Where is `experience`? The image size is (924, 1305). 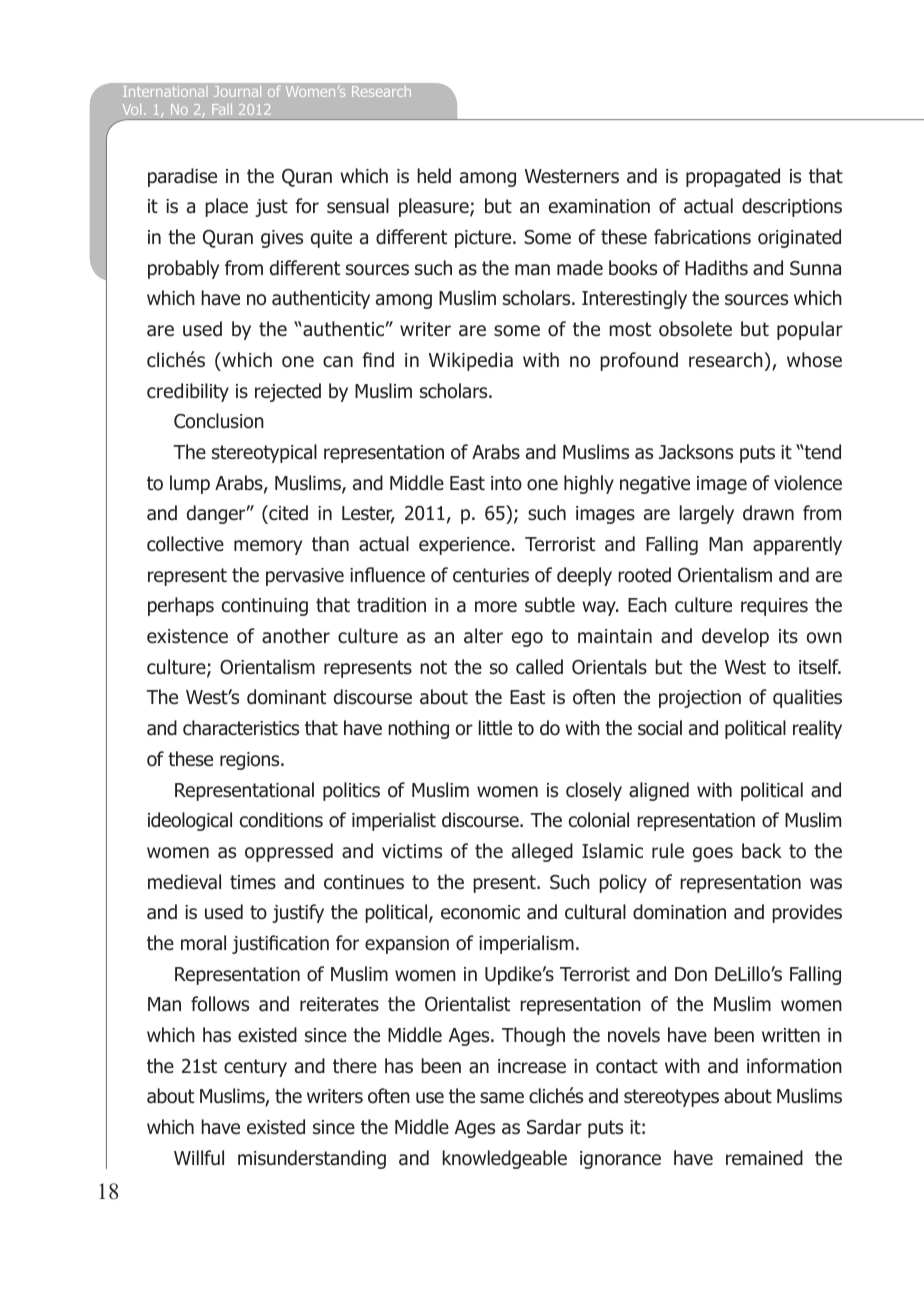 experience is located at coordinates (464, 546).
